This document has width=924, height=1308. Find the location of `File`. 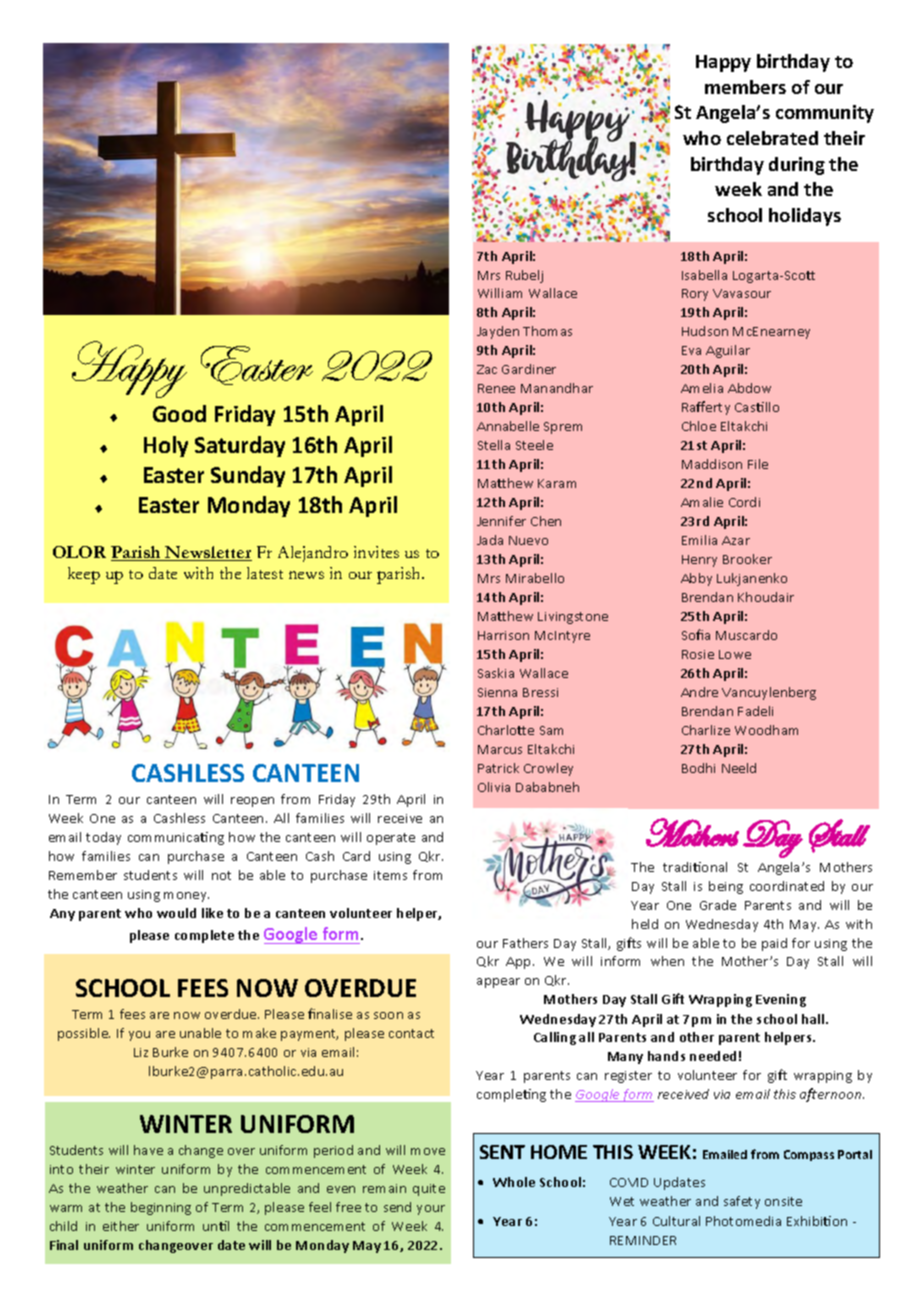

File is located at coordinates (758, 464).
